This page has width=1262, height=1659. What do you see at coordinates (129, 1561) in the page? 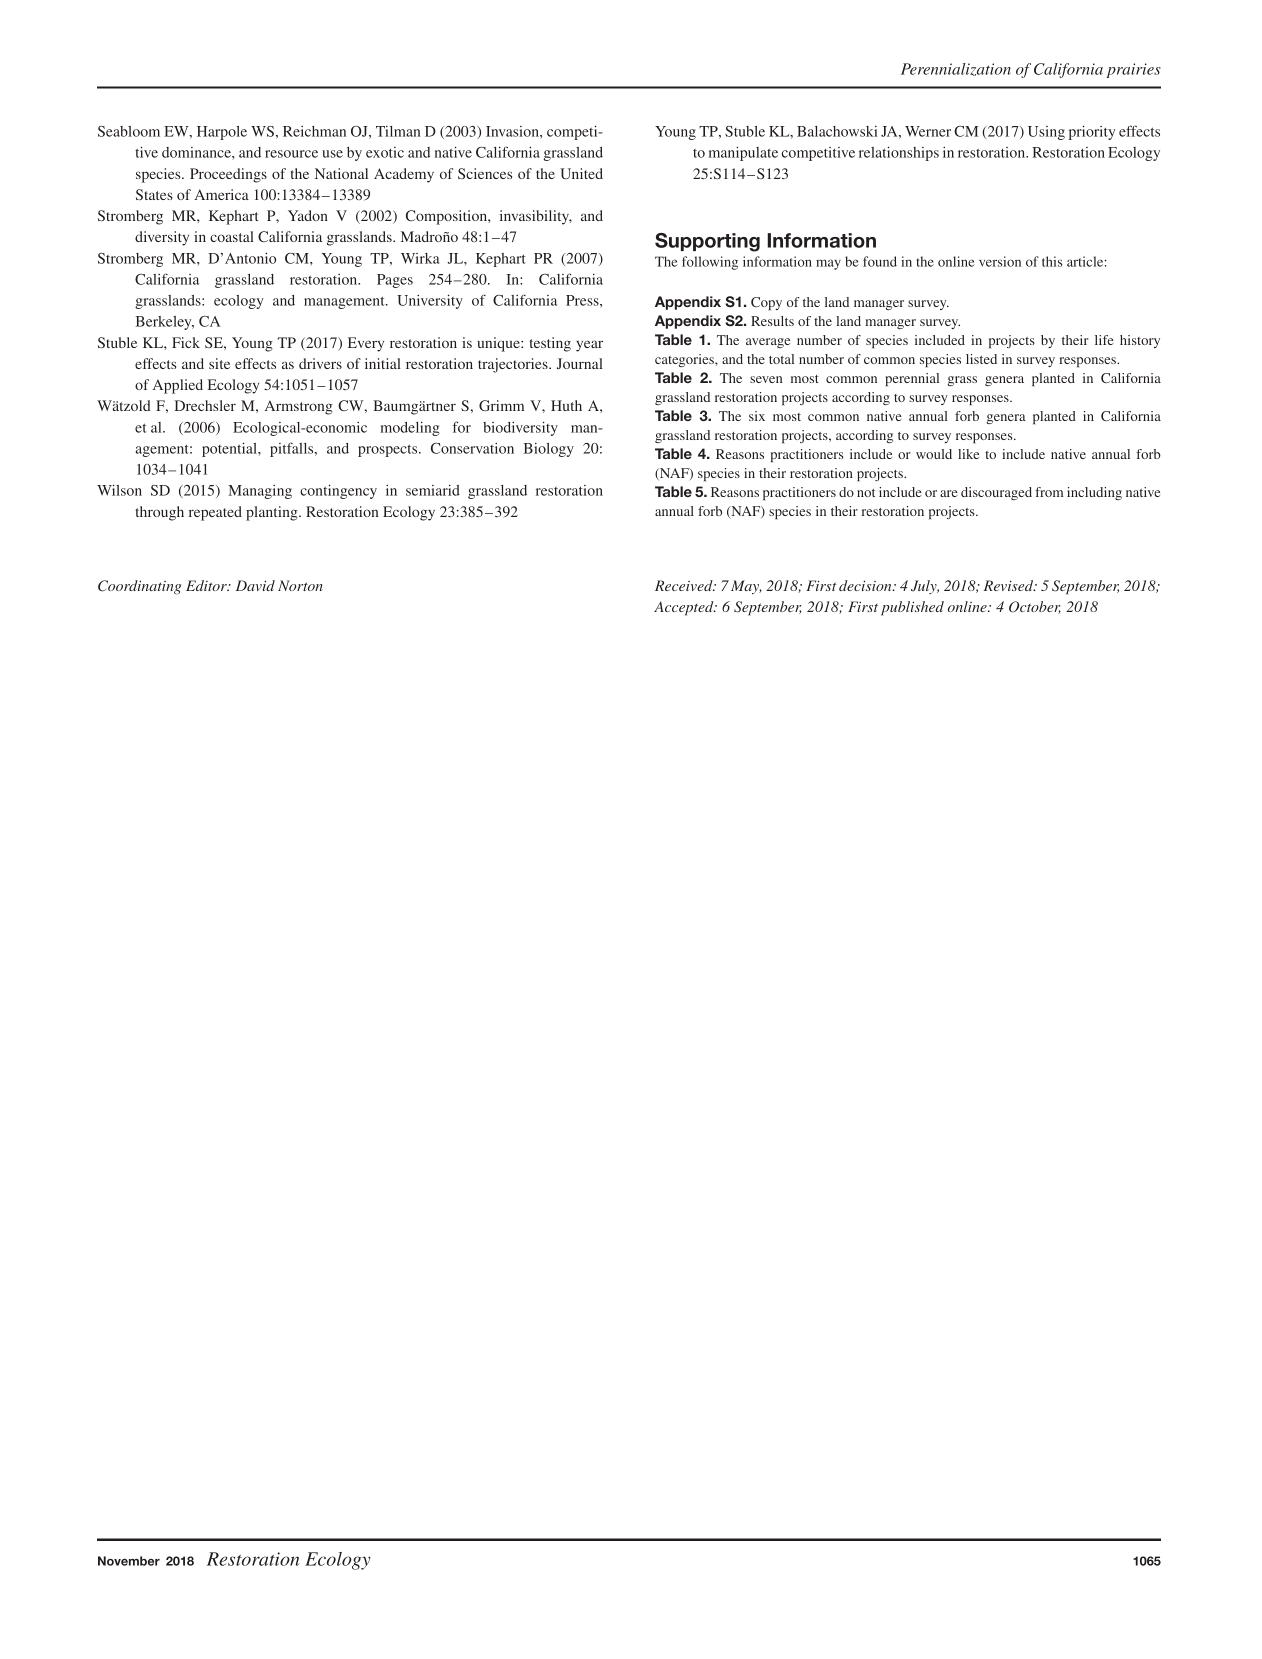
I see `November` at bounding box center [129, 1561].
